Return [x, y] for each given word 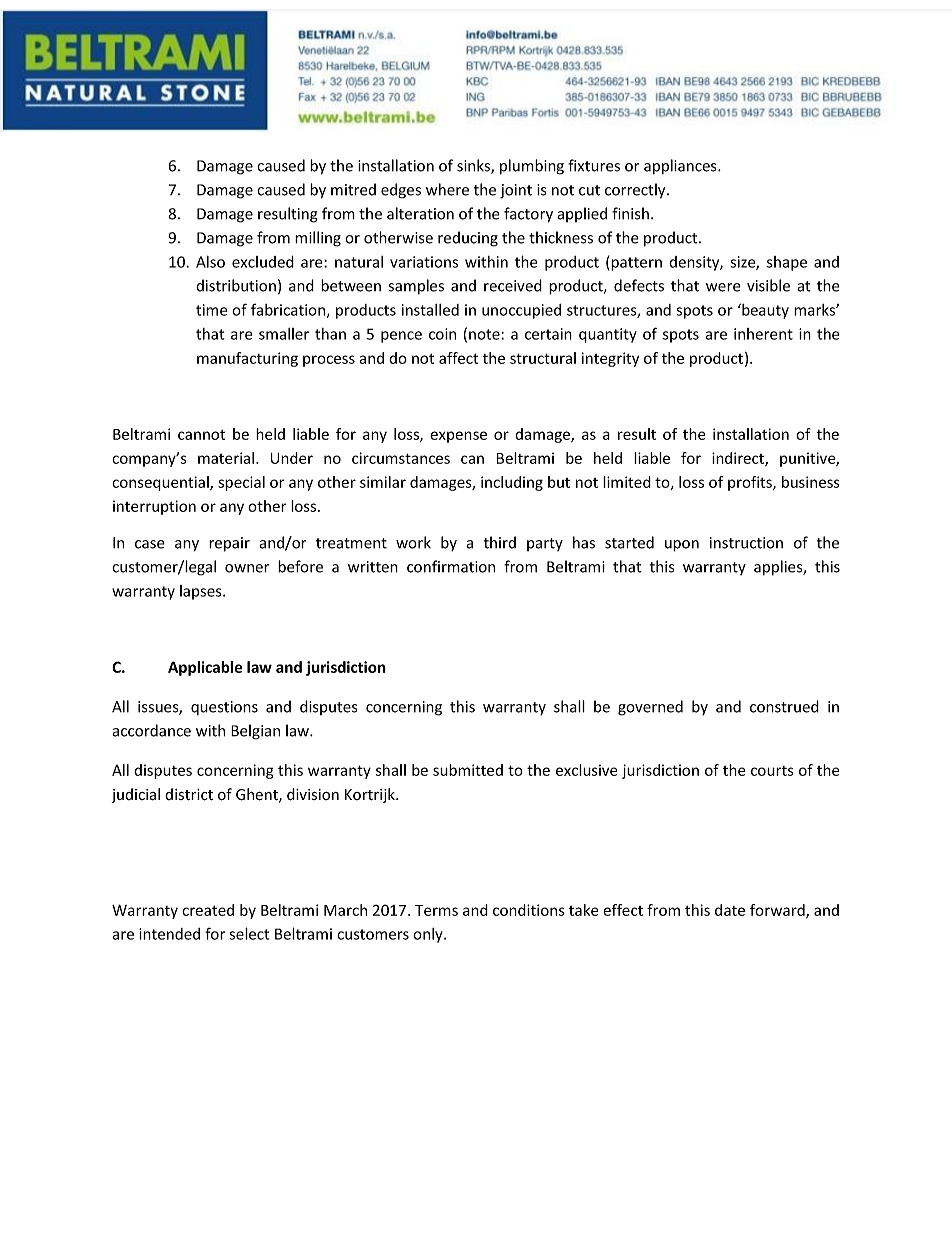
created [208, 910]
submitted [468, 770]
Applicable [205, 668]
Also [210, 262]
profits [751, 483]
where [447, 189]
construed [784, 706]
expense [458, 437]
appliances [681, 167]
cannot [201, 434]
